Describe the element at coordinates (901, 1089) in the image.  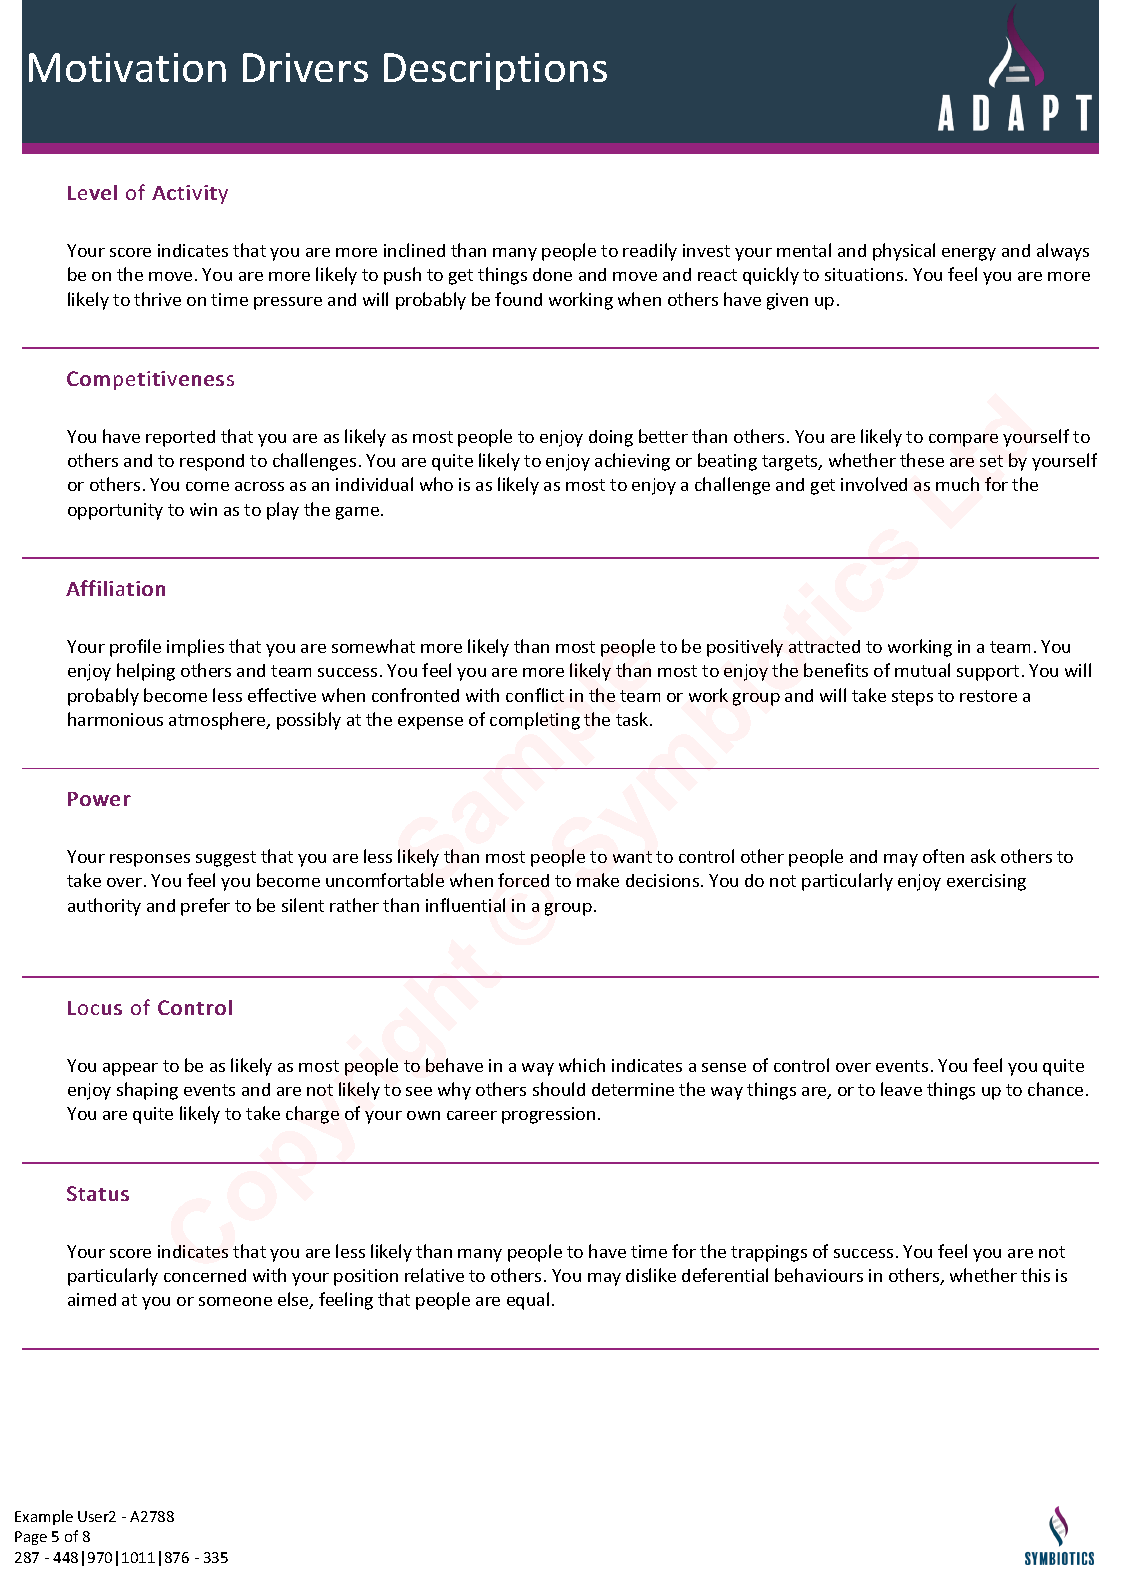
I see `leave` at that location.
